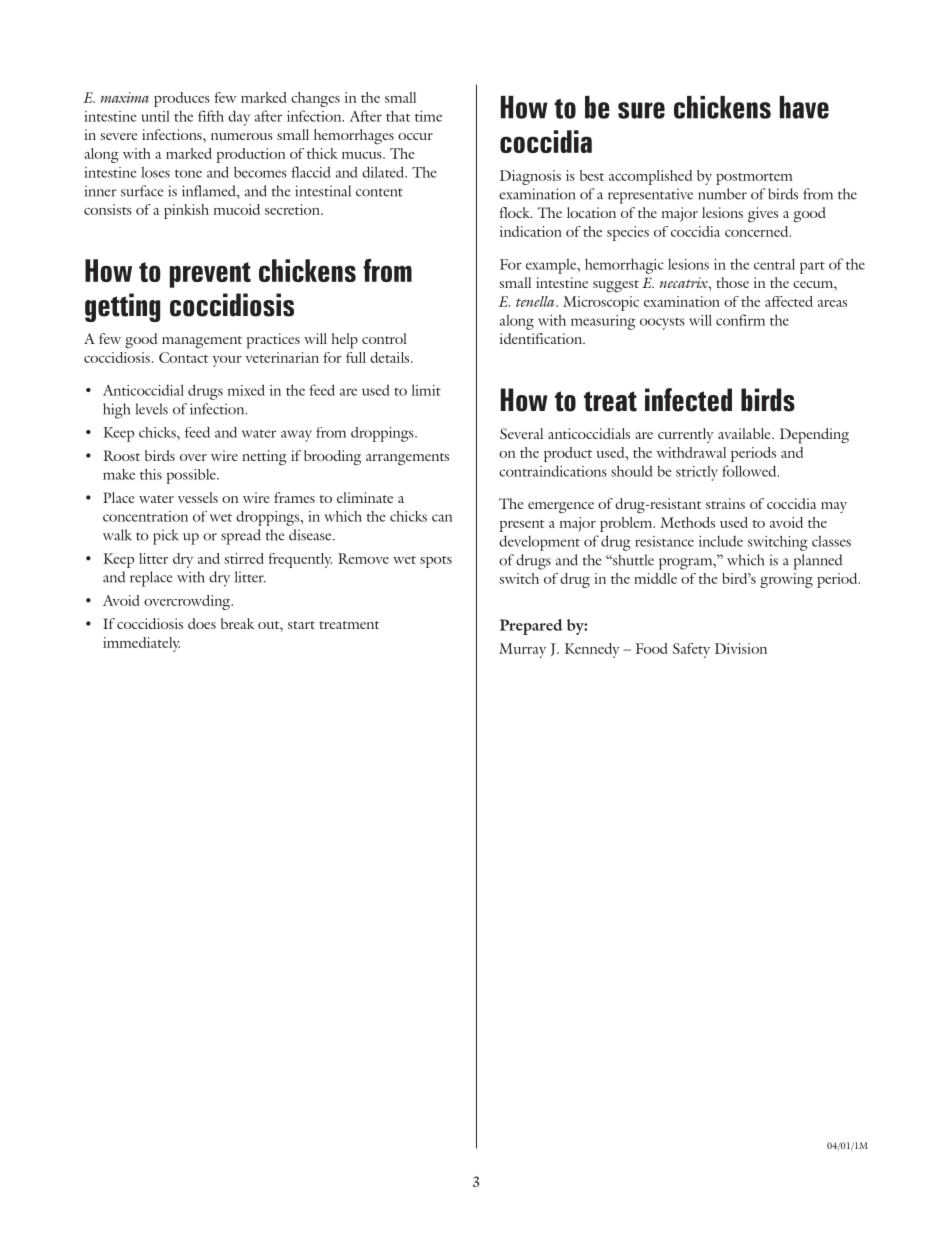  What do you see at coordinates (750, 471) in the document?
I see `followed` at bounding box center [750, 471].
